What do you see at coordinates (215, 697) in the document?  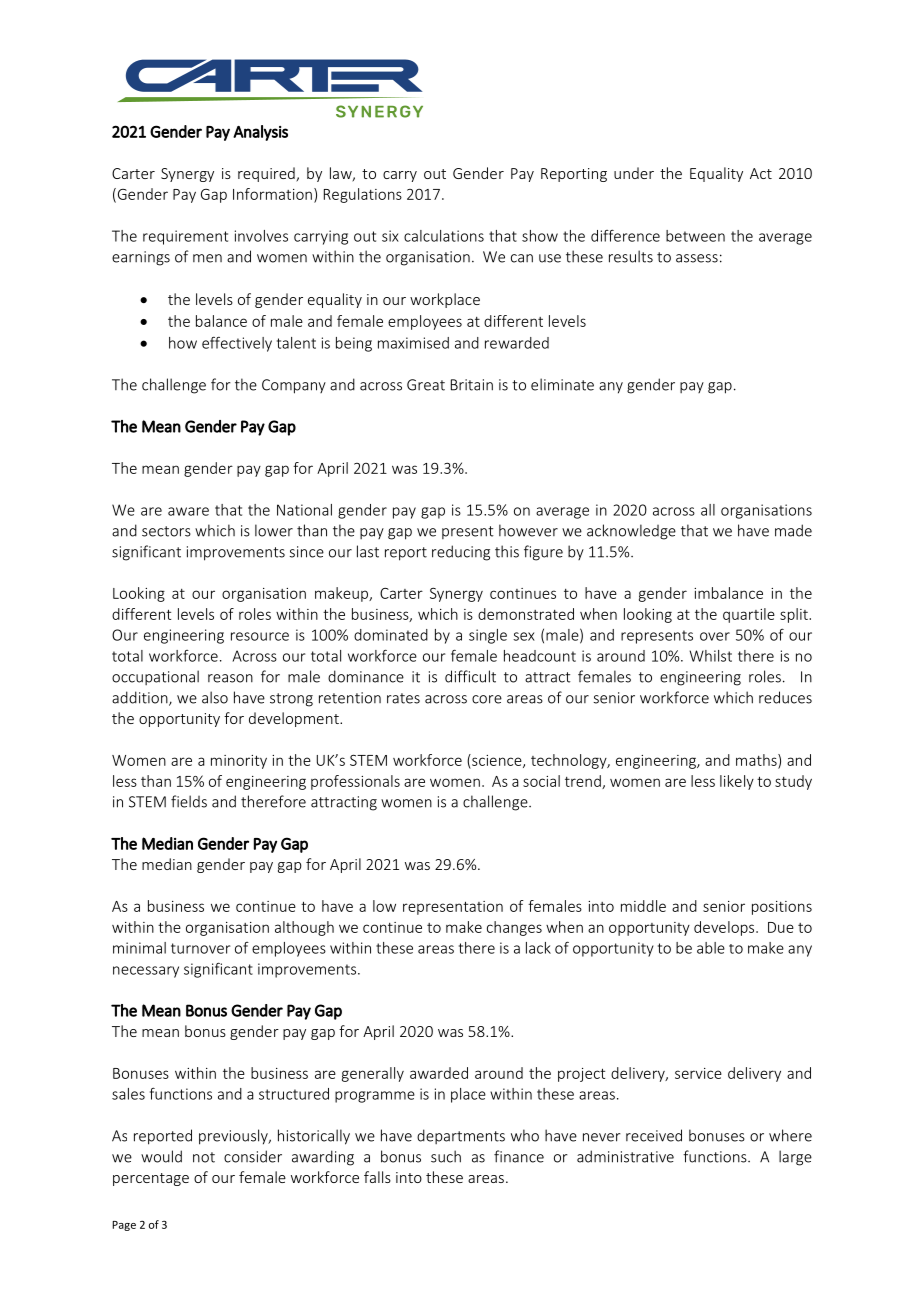 I see `also` at bounding box center [215, 697].
